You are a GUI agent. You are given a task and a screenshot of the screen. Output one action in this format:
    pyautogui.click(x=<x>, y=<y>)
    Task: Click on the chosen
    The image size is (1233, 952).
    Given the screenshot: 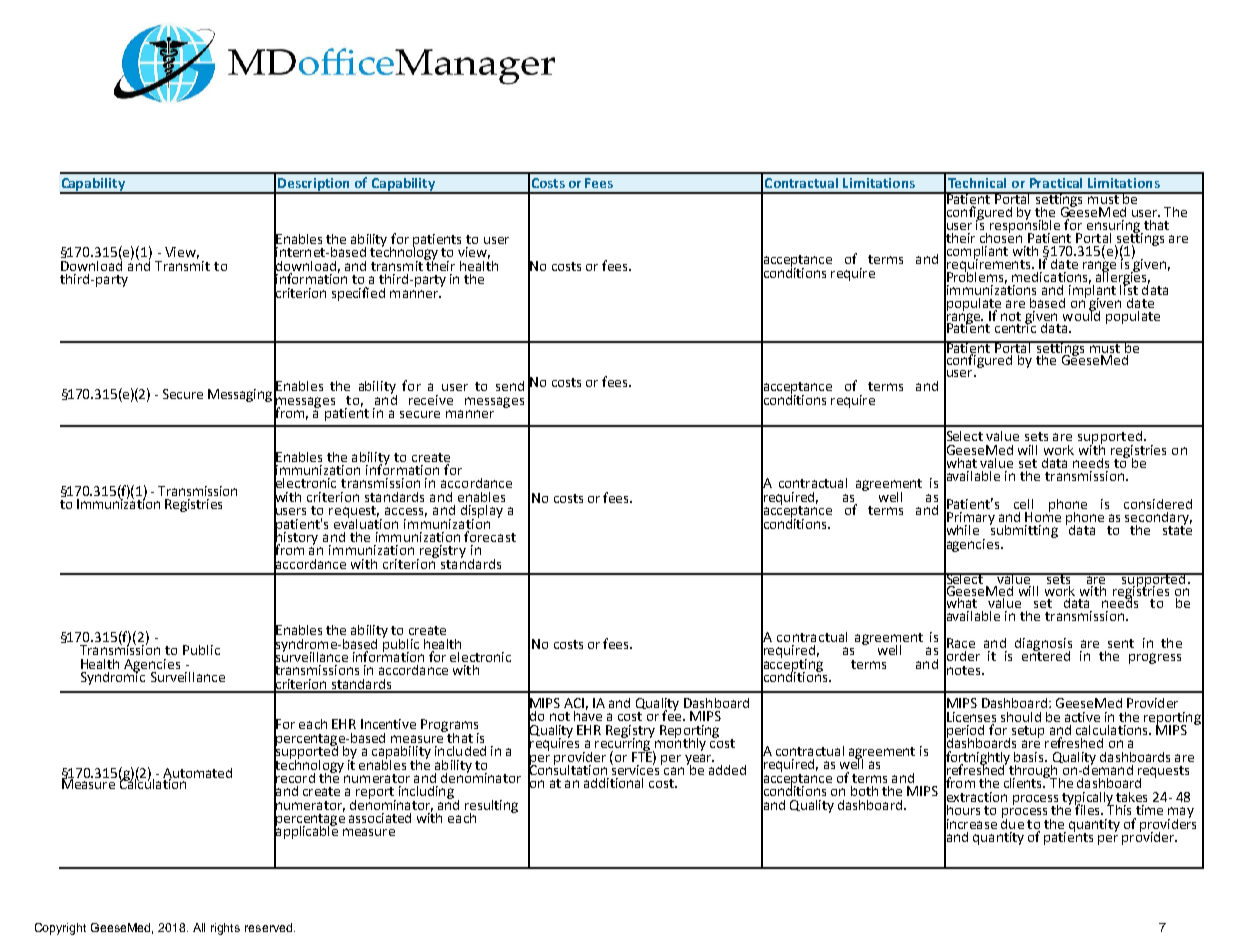 What is the action you would take?
    pyautogui.click(x=1001, y=236)
